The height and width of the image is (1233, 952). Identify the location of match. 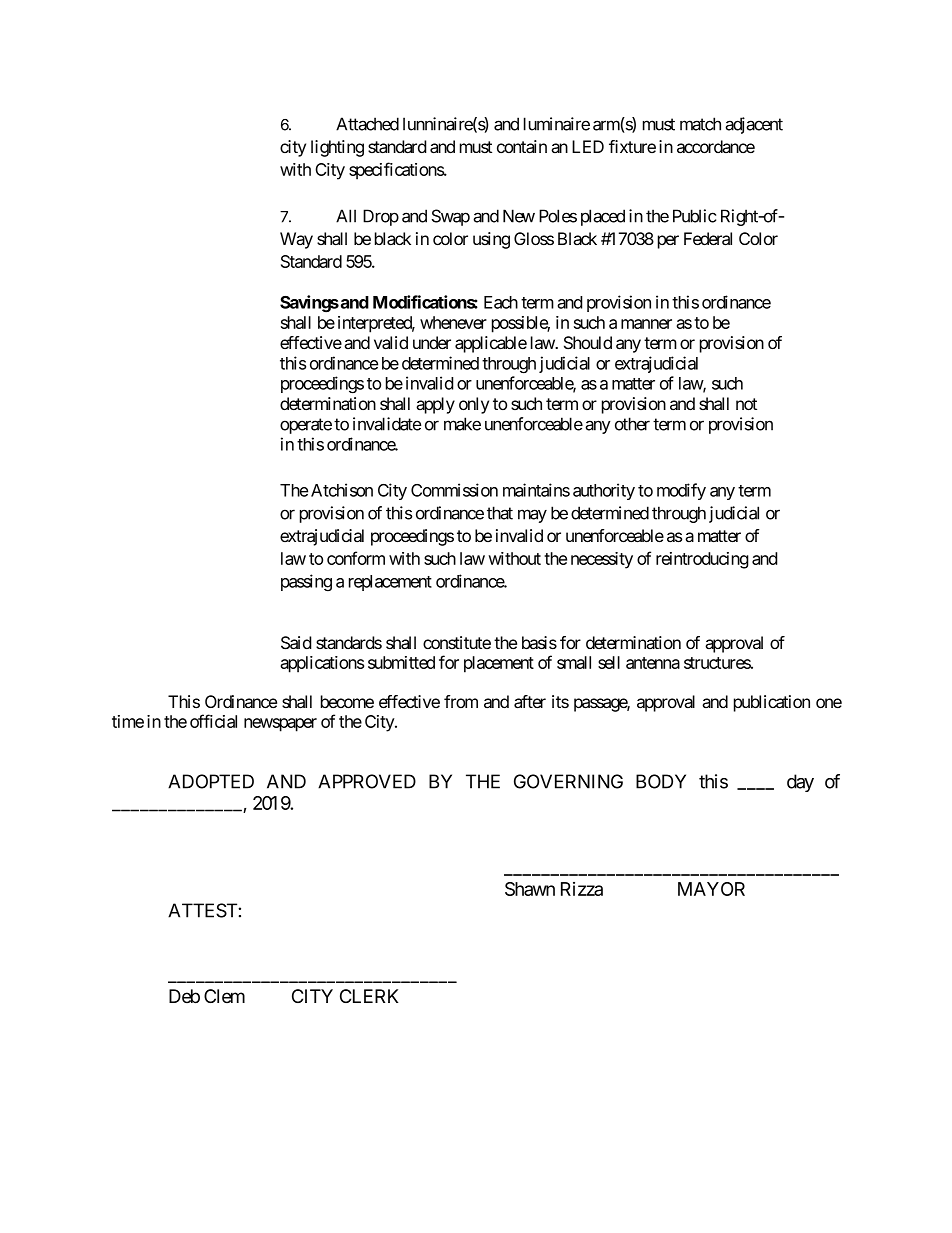
(700, 124).
